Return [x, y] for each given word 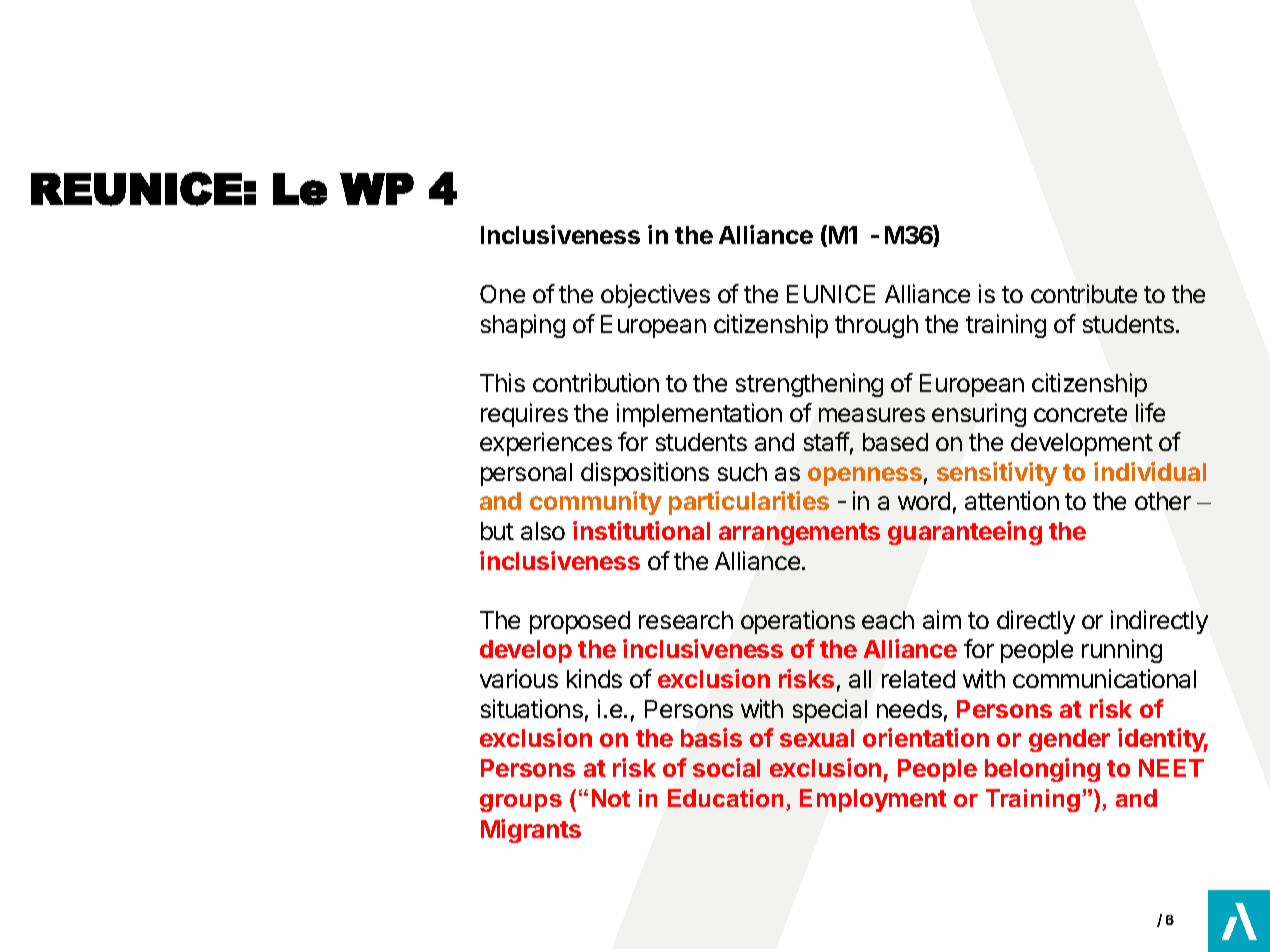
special [830, 711]
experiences [546, 444]
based [895, 442]
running [1122, 651]
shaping [523, 326]
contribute [1084, 293]
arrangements [799, 534]
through [876, 326]
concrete [1080, 413]
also [543, 531]
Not [611, 798]
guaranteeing [965, 533]
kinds [594, 678]
